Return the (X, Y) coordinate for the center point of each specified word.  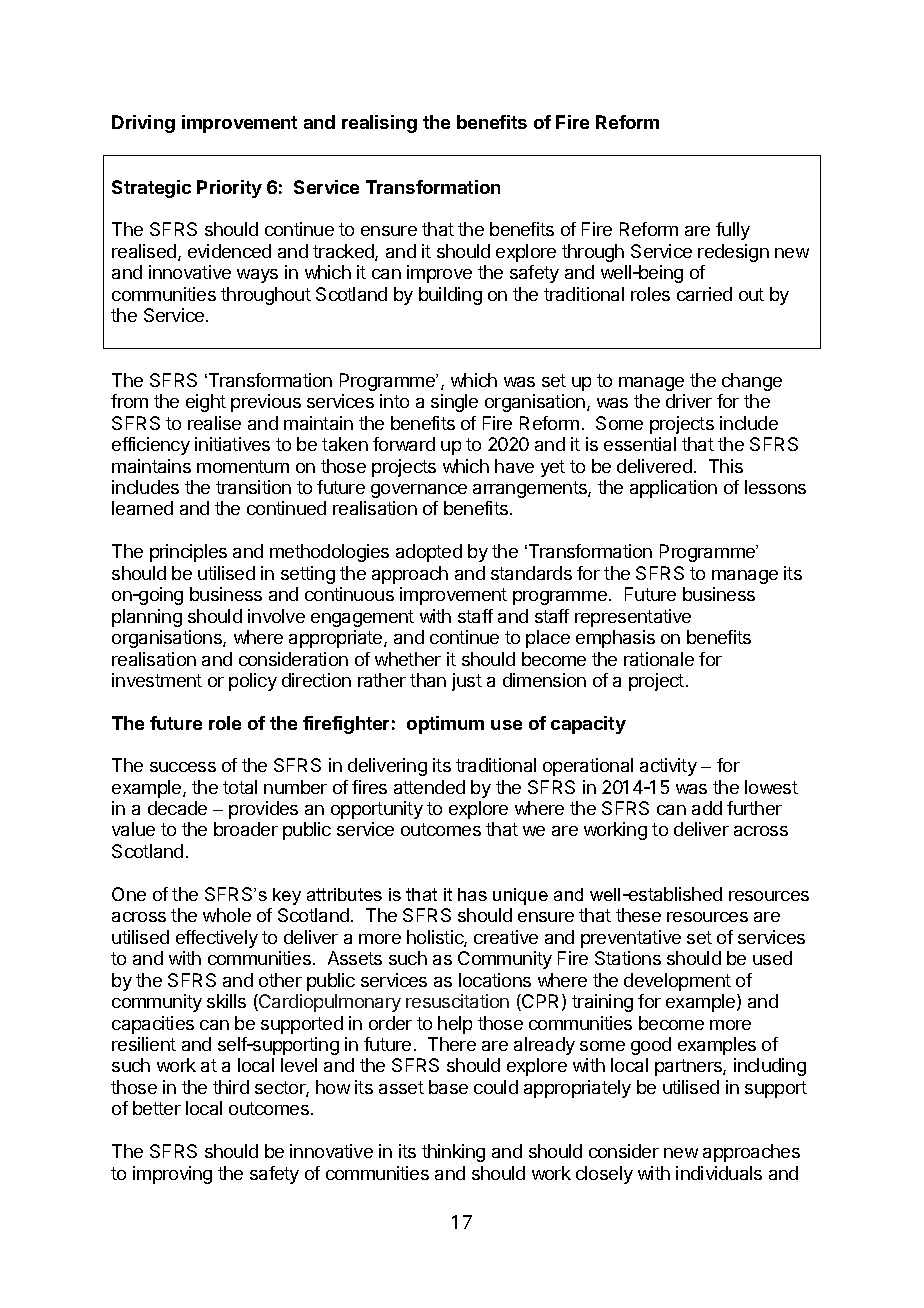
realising (379, 124)
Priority (229, 189)
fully (733, 231)
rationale (659, 659)
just (467, 682)
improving (172, 1175)
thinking (453, 1153)
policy (253, 682)
